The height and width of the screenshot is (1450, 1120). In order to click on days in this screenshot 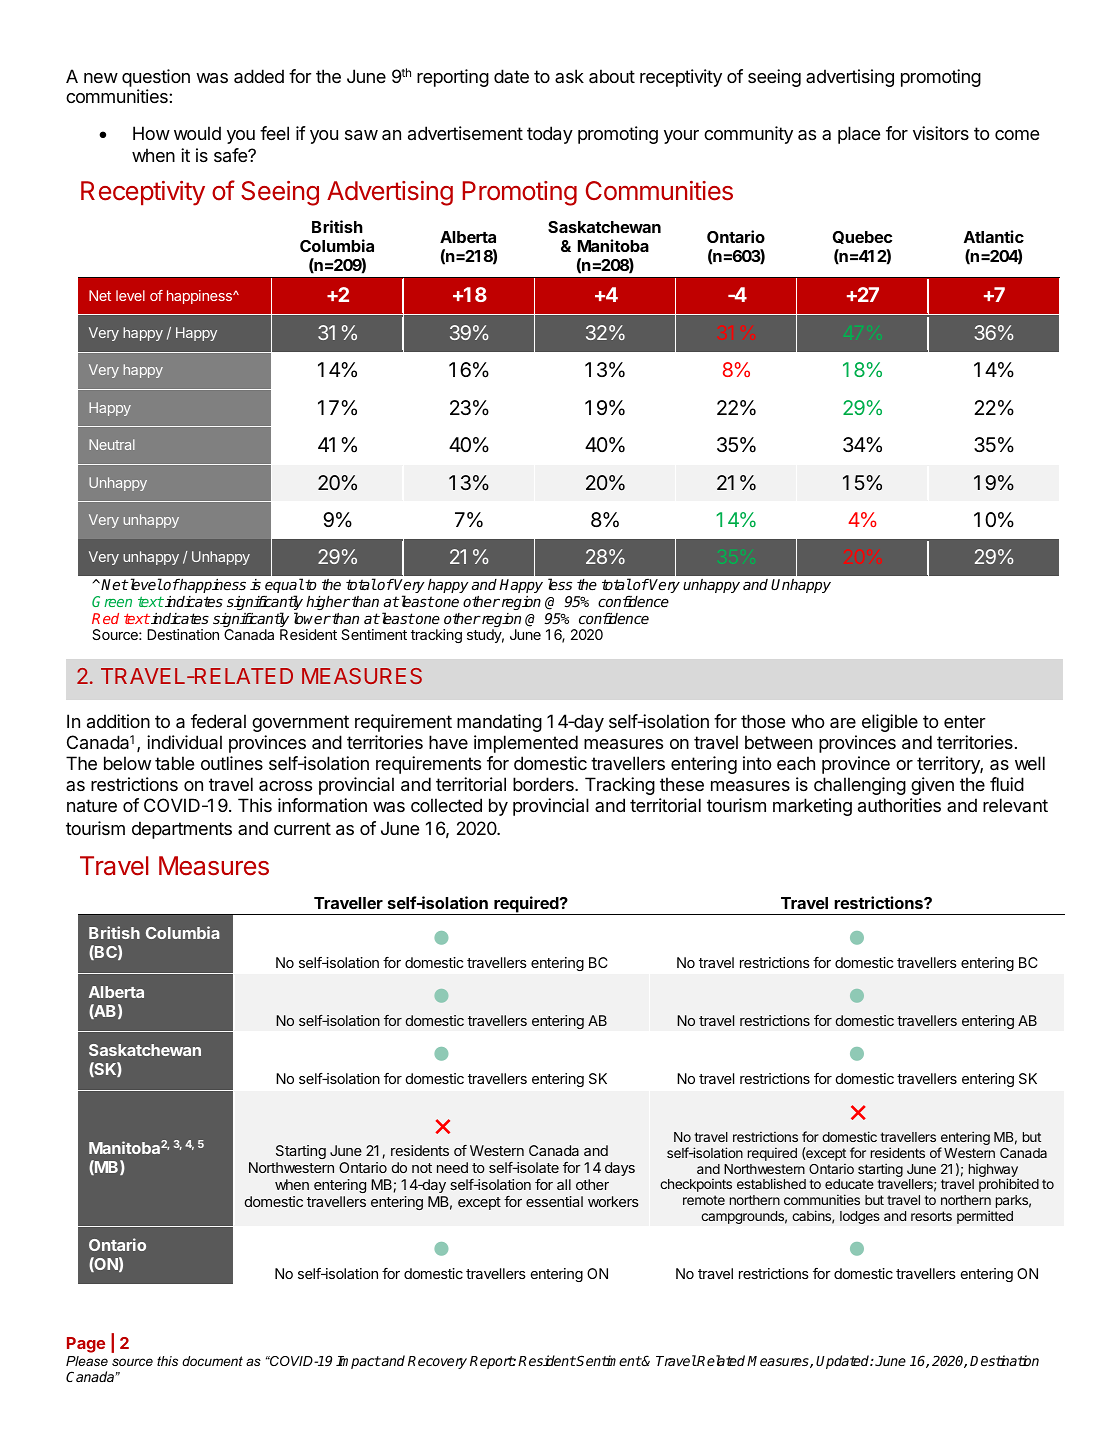, I will do `click(620, 1169)`.
